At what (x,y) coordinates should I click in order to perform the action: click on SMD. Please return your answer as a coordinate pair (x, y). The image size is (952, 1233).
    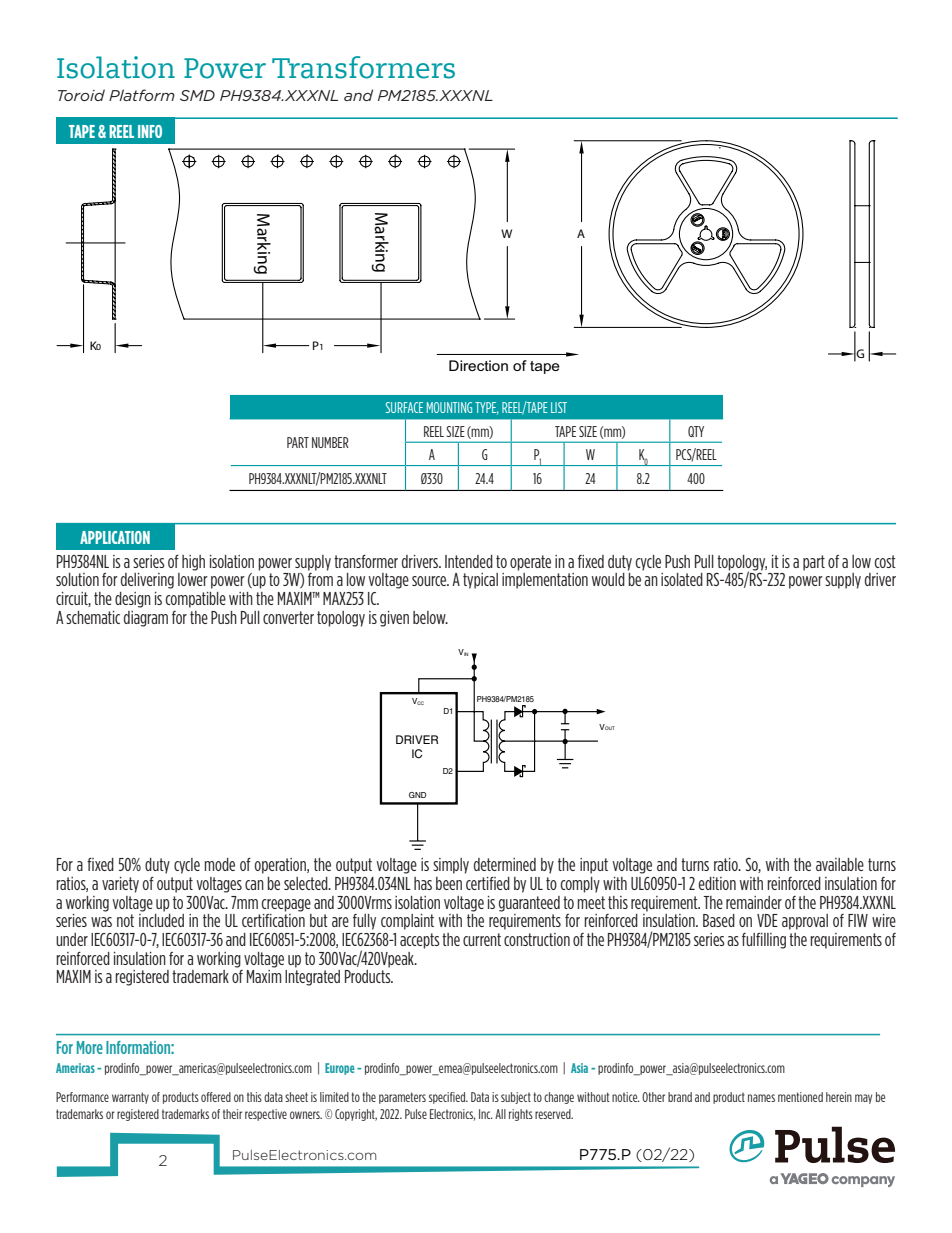
    Looking at the image, I should click on (197, 95).
